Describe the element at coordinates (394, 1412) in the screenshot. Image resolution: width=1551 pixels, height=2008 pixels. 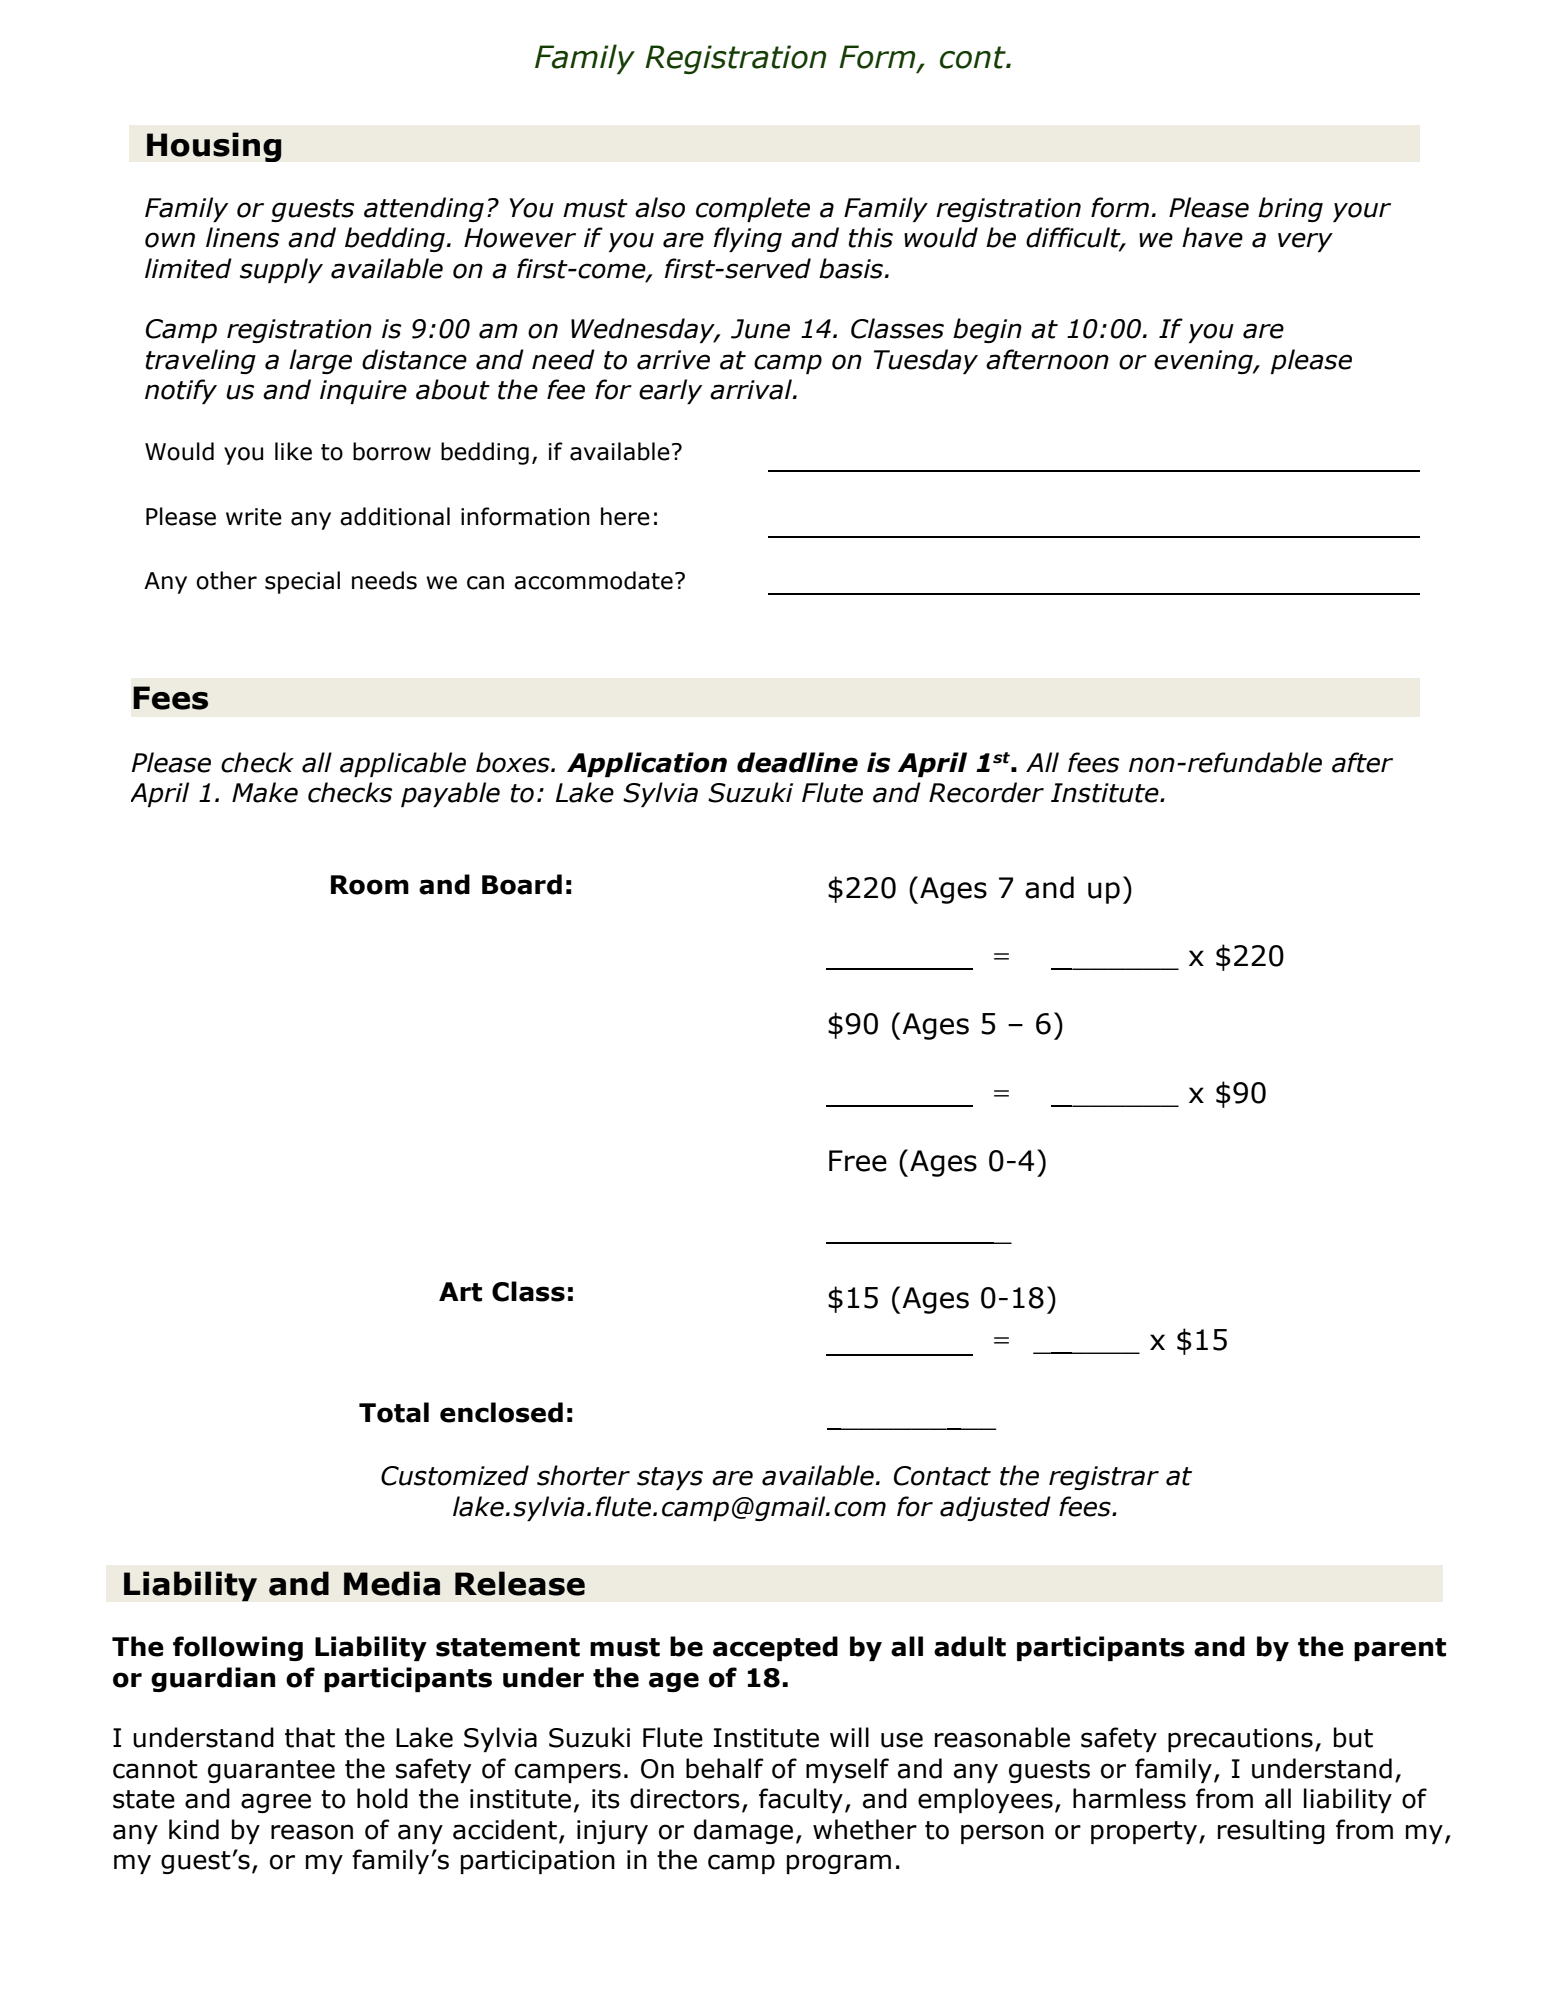
I see `Total` at that location.
